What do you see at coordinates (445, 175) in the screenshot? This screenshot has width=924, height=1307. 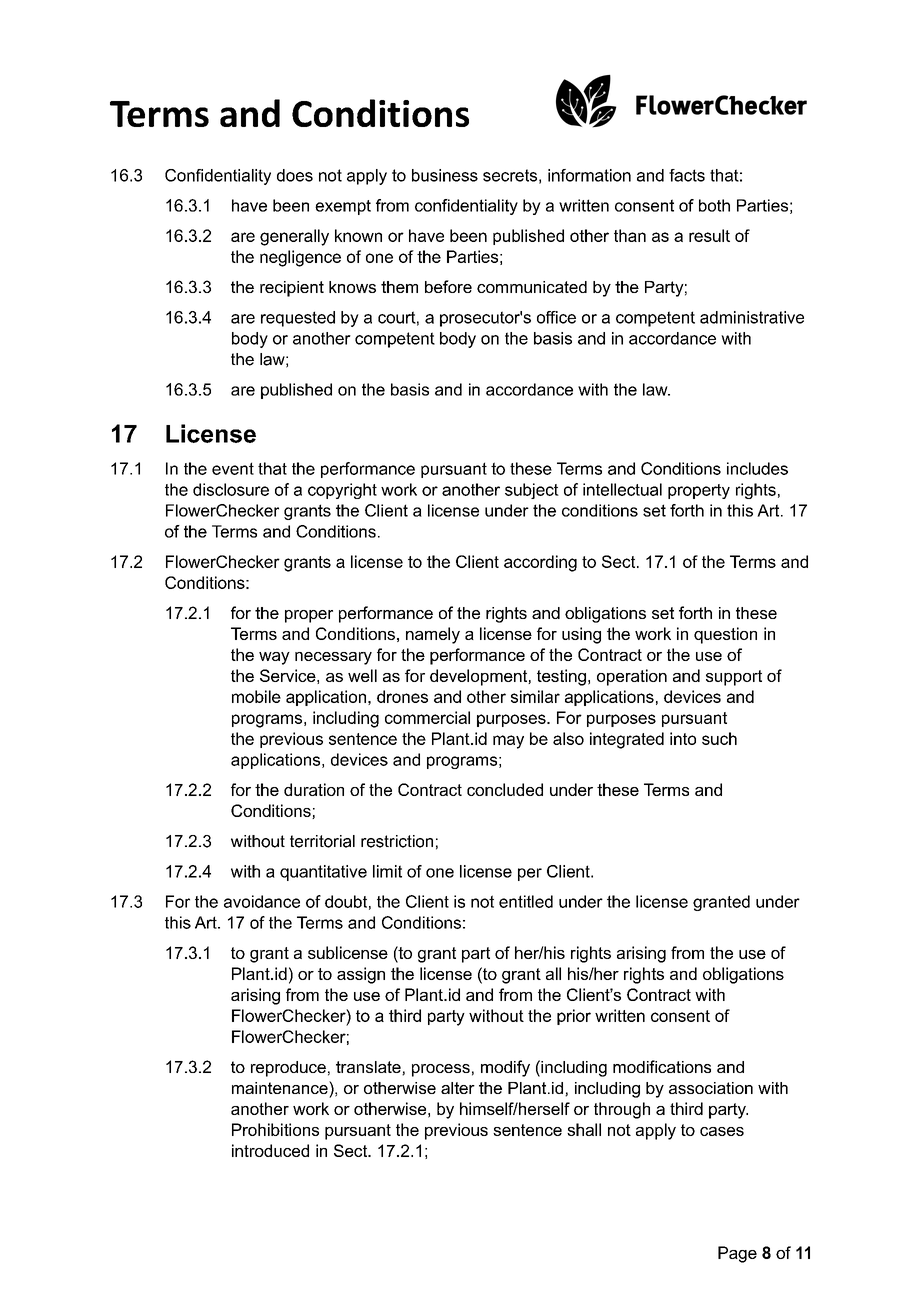 I see `business` at bounding box center [445, 175].
